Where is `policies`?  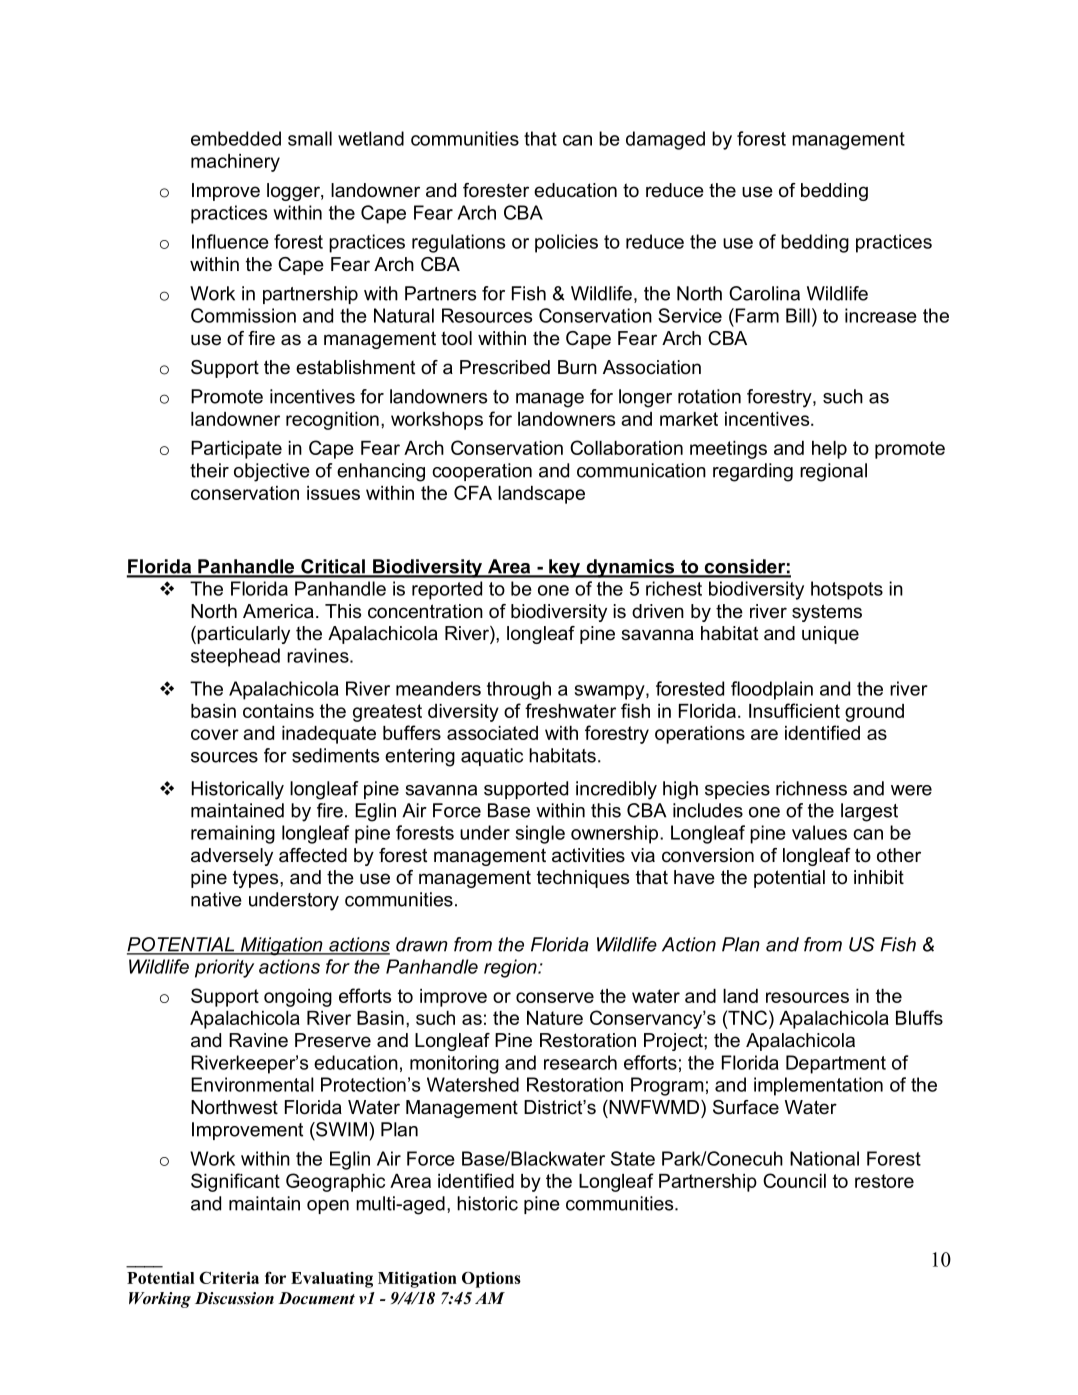
policies is located at coordinates (566, 243).
